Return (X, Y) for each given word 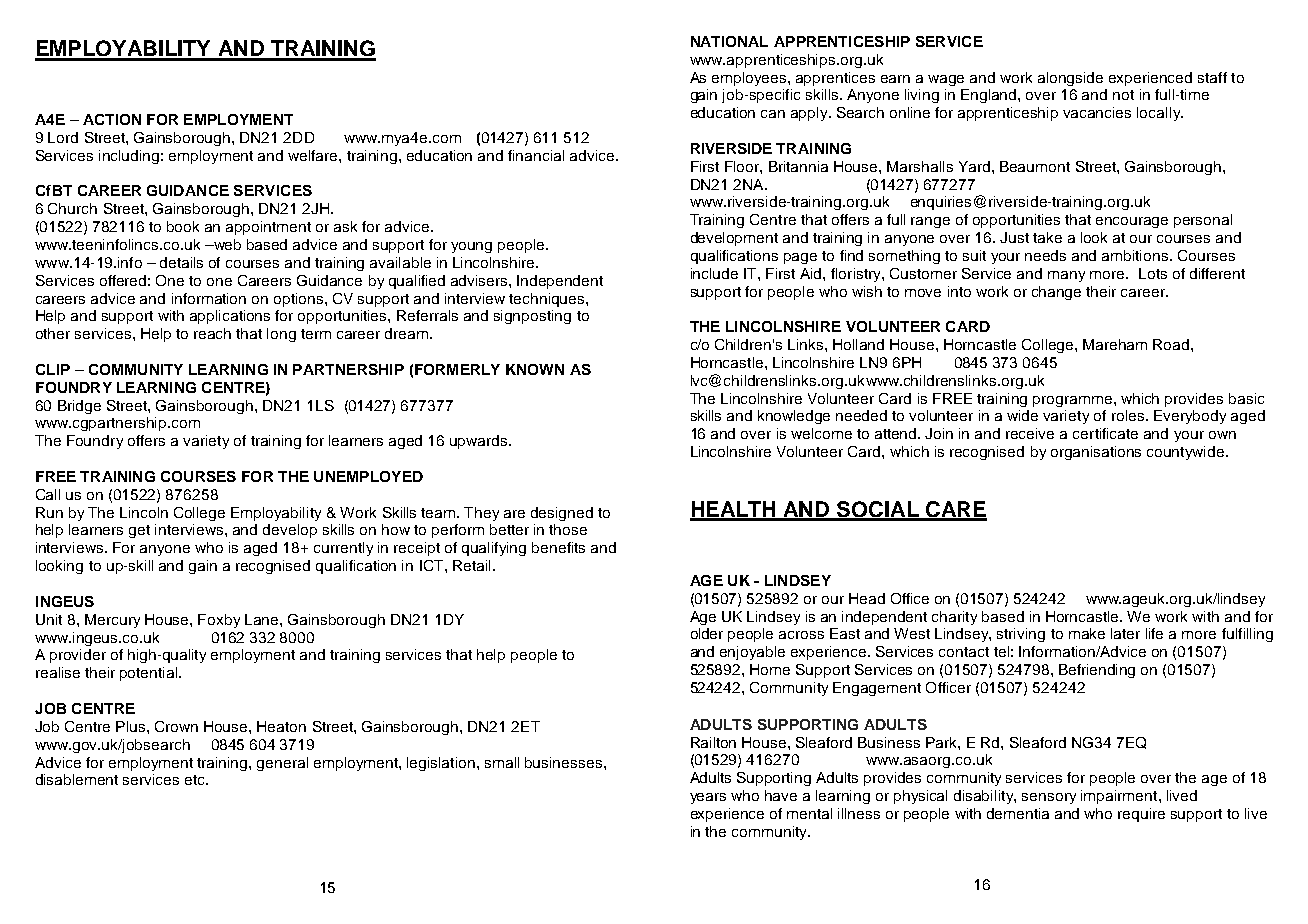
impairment (1120, 797)
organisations (1096, 453)
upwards (480, 442)
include (714, 273)
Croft (185, 445)
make (1087, 633)
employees (750, 79)
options (298, 300)
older (707, 633)
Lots (1153, 273)
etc (196, 780)
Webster (211, 632)
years (708, 798)
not (1123, 95)
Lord (63, 137)
